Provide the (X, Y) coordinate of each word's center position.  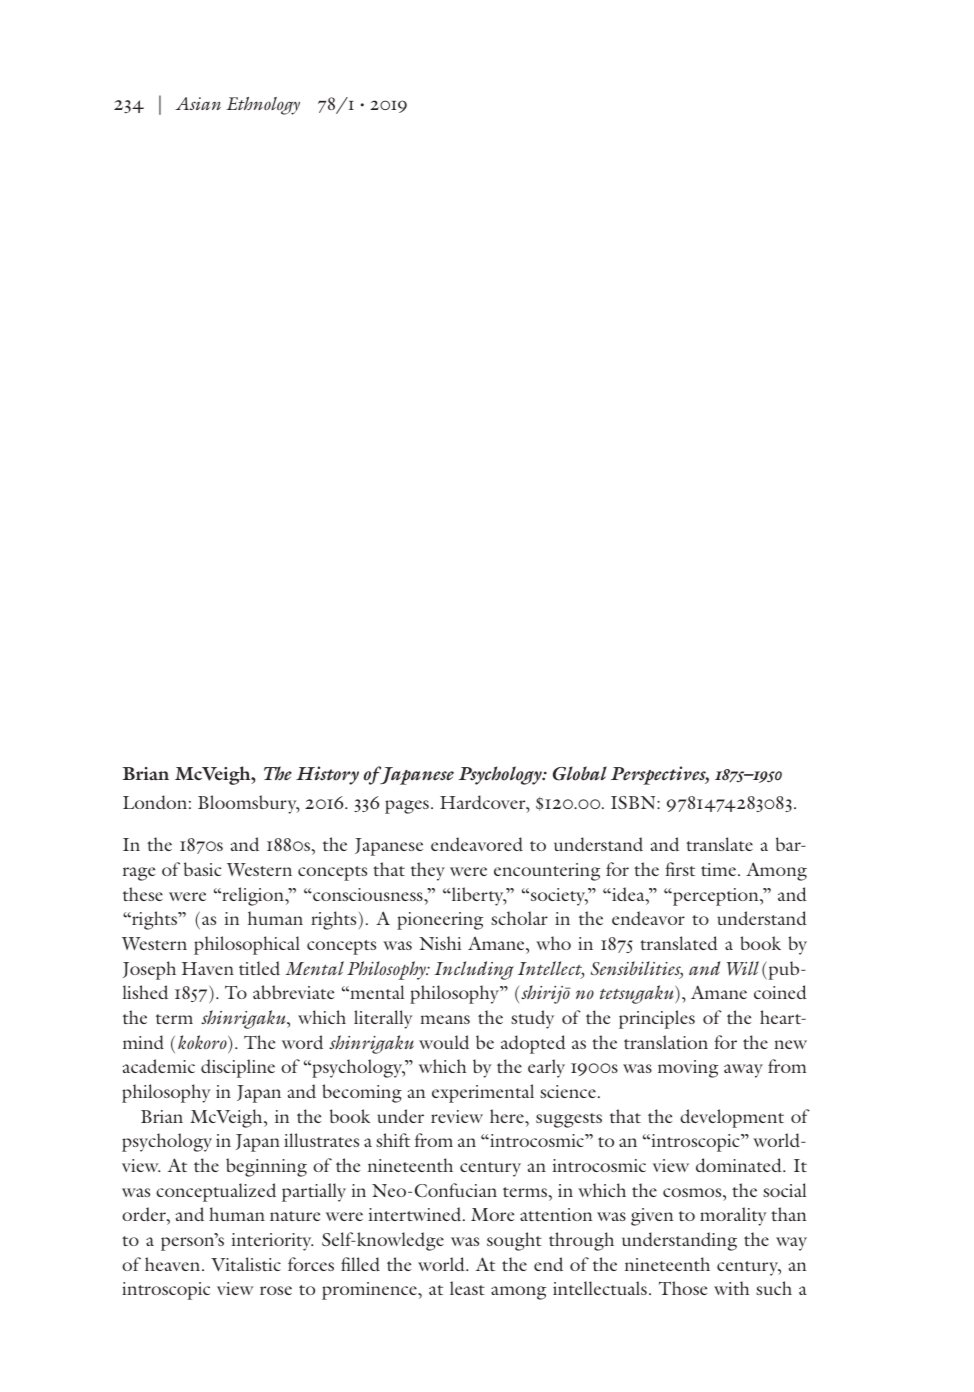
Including (474, 970)
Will (743, 968)
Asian (198, 103)
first (680, 869)
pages (407, 807)
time (720, 869)
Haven (208, 968)
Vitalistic (246, 1264)
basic (203, 869)
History (327, 775)
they (428, 871)
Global (580, 773)
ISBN (634, 802)
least (467, 1288)
